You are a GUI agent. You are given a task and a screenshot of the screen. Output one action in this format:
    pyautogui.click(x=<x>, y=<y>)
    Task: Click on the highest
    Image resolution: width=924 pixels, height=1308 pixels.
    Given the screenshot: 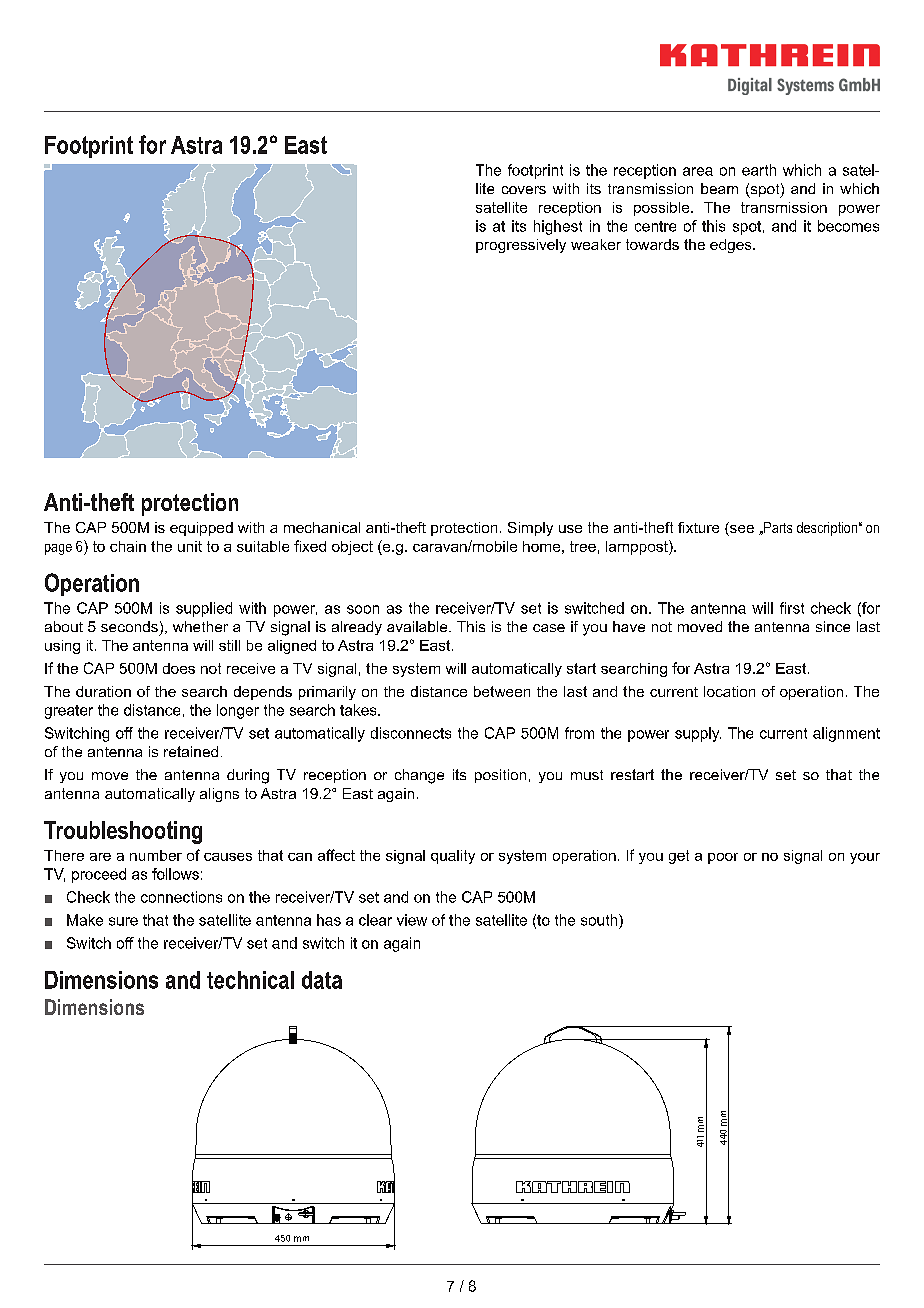 What is the action you would take?
    pyautogui.click(x=558, y=227)
